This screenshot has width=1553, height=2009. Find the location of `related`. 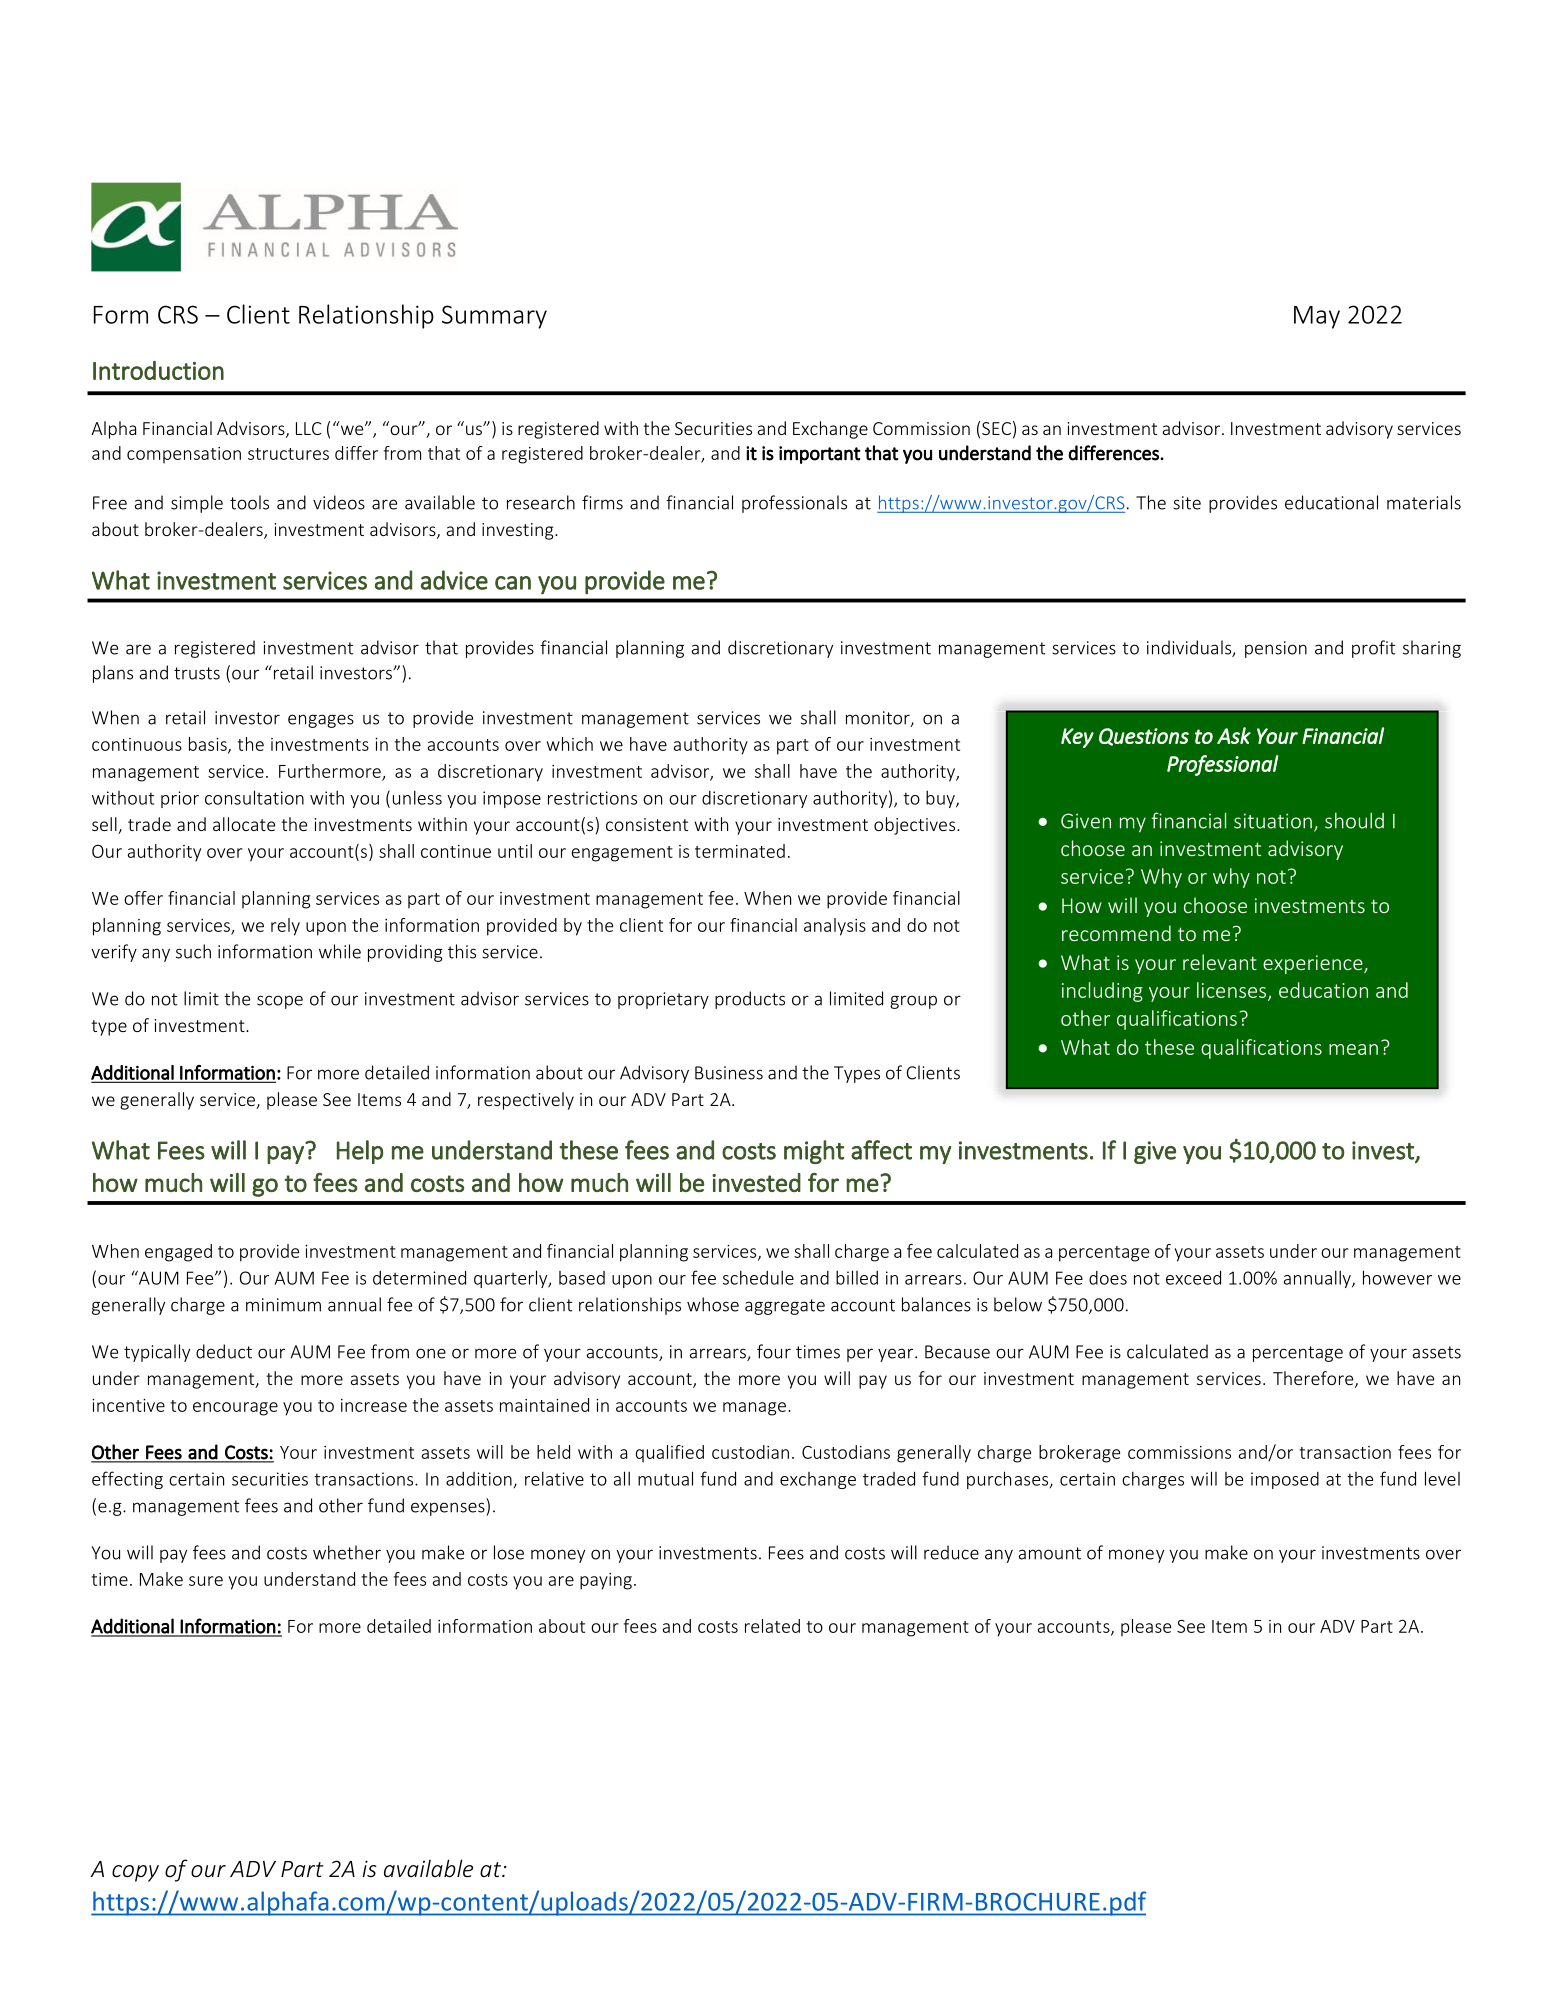

related is located at coordinates (772, 1626).
